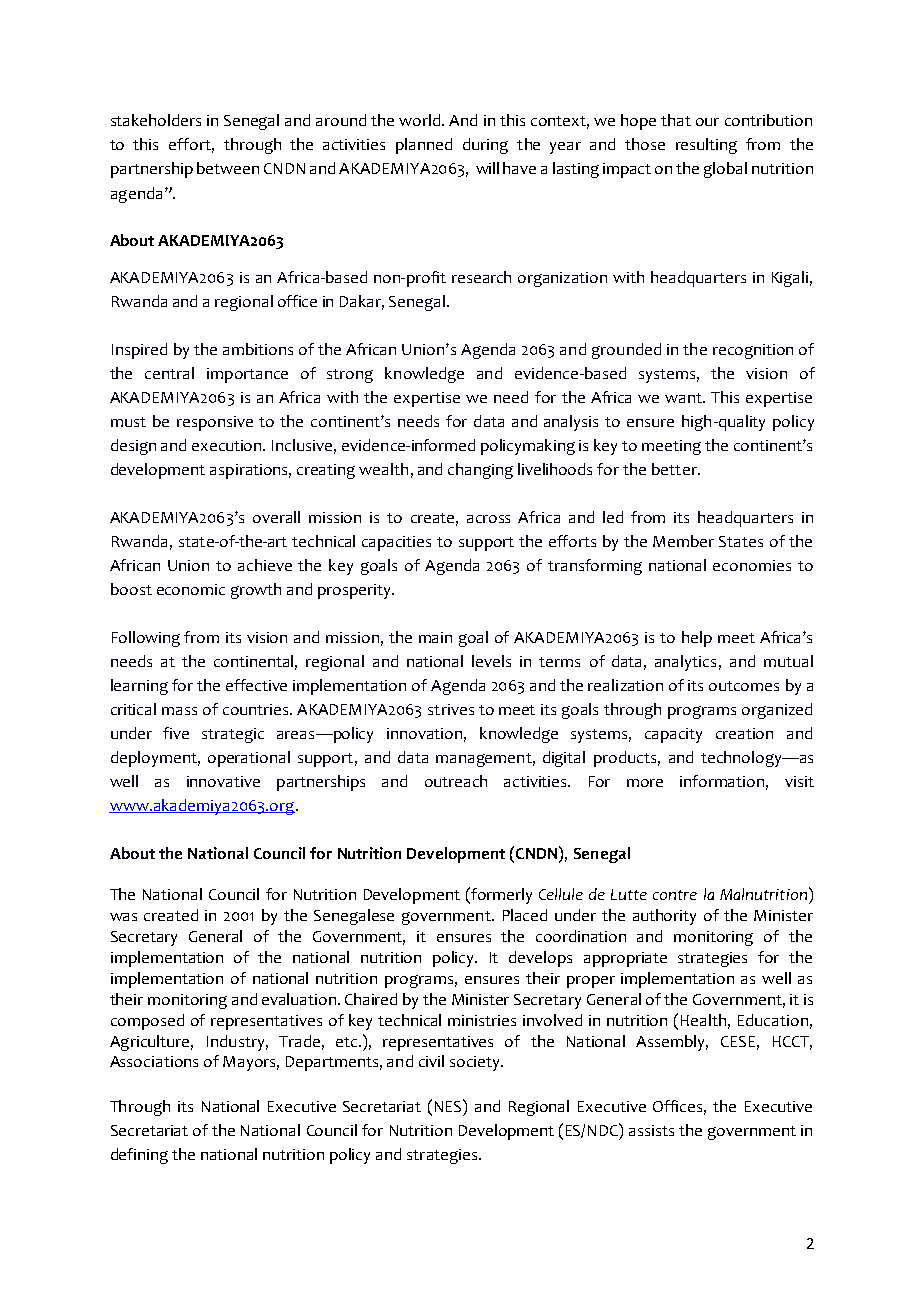  What do you see at coordinates (480, 471) in the screenshot?
I see `changing` at bounding box center [480, 471].
